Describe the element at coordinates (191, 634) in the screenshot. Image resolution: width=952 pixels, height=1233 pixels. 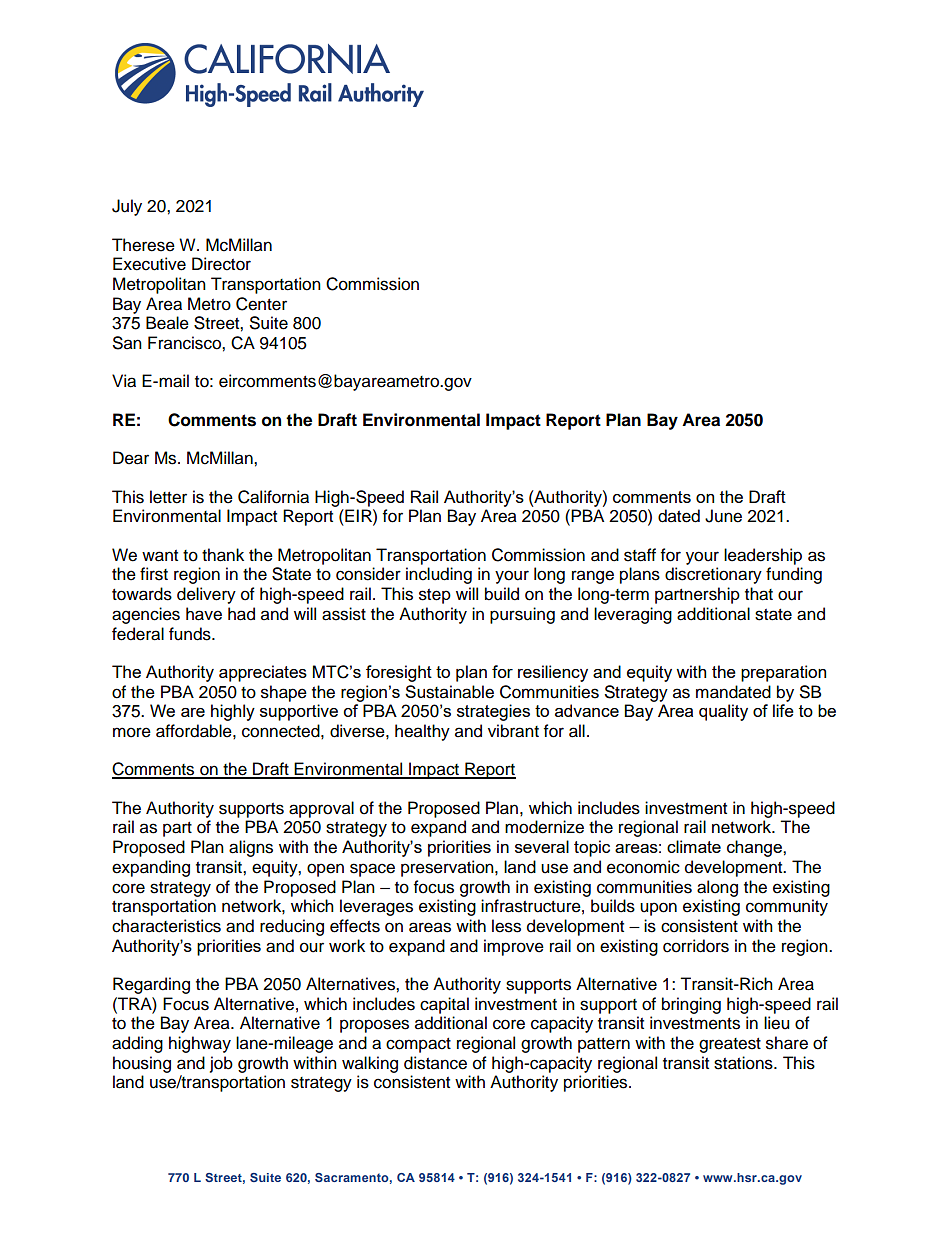
I see `funds` at that location.
